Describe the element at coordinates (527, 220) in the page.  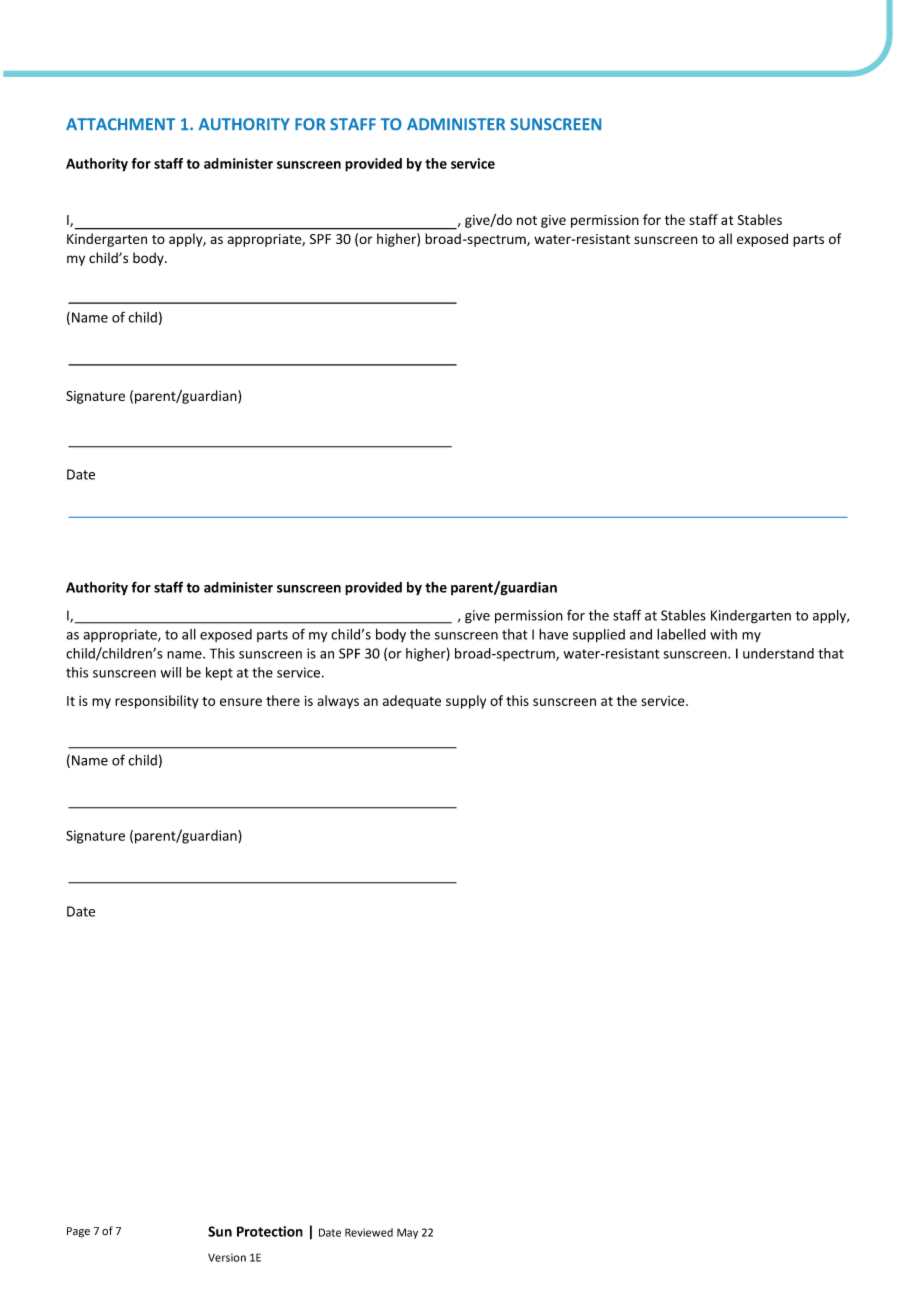
I see `not` at that location.
